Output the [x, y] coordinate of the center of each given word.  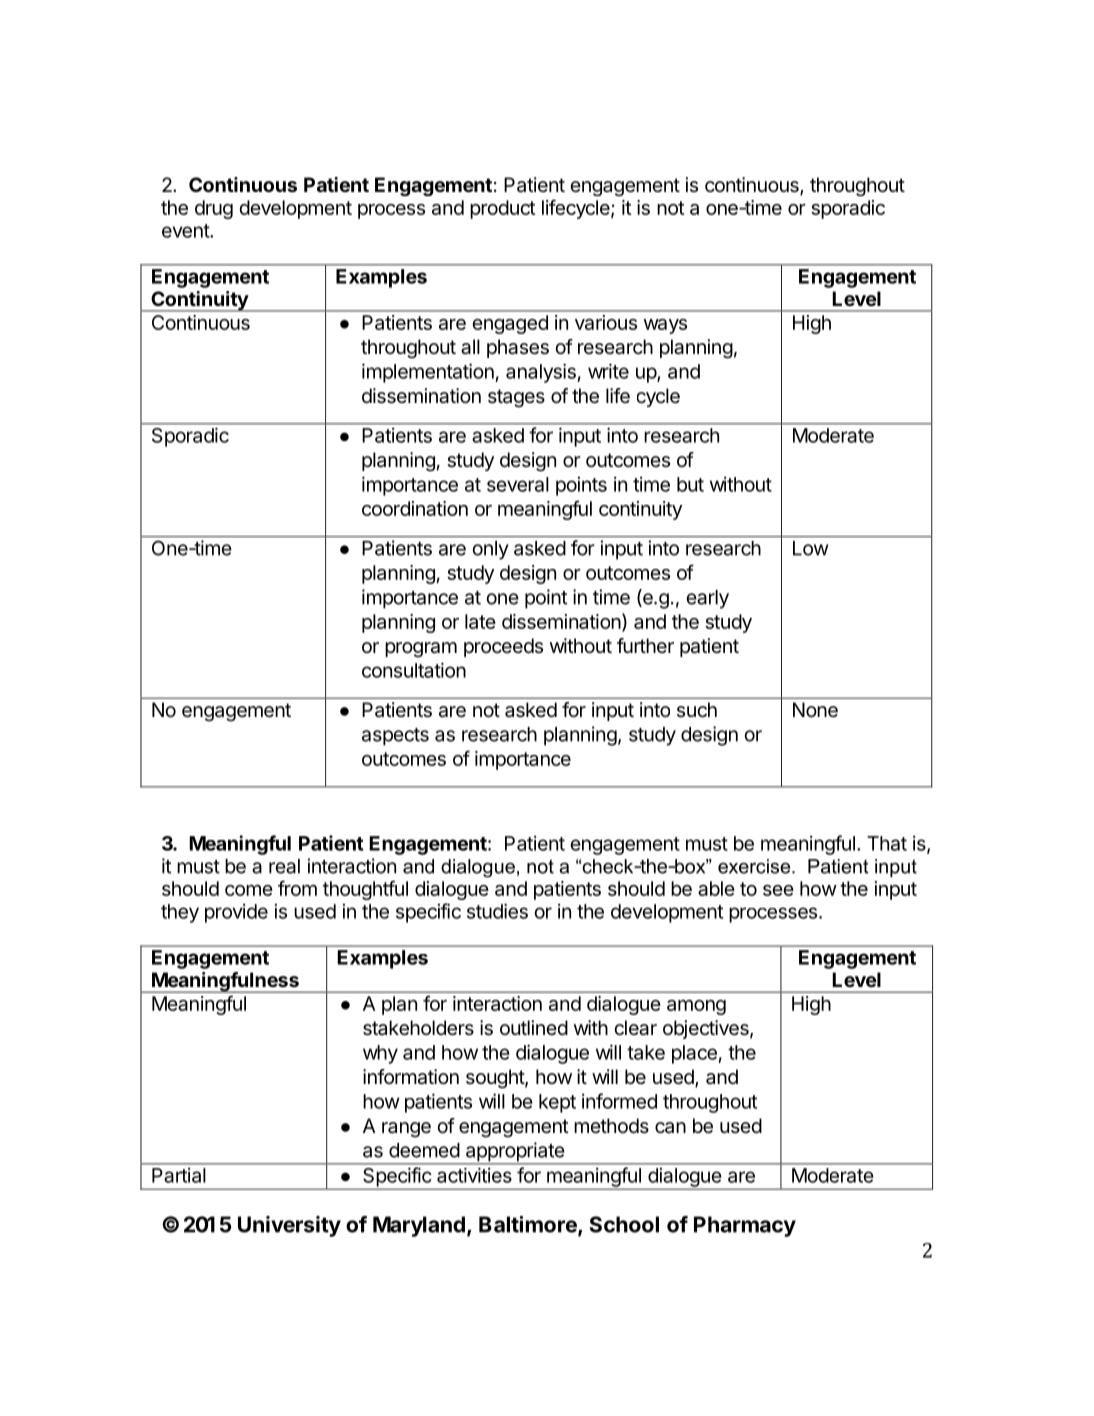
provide [236, 913]
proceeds [503, 647]
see [778, 890]
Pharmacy [745, 1226]
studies [497, 911]
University [289, 1226]
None [815, 710]
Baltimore [529, 1225]
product [502, 209]
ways [665, 326]
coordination [415, 508]
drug [214, 209]
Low [811, 548]
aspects [395, 737]
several [518, 484]
